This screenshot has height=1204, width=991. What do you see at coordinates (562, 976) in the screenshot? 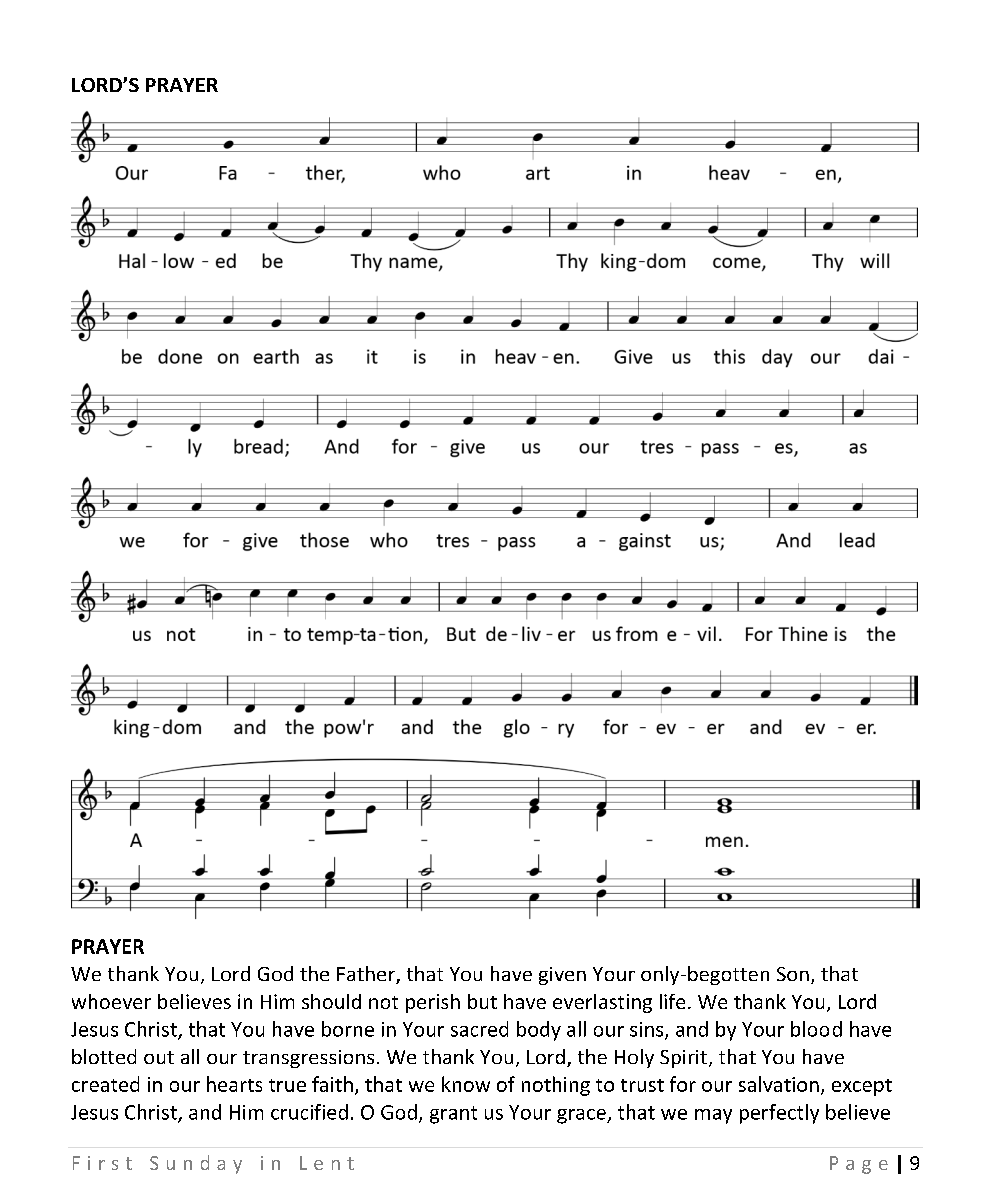
I see `given` at bounding box center [562, 976].
